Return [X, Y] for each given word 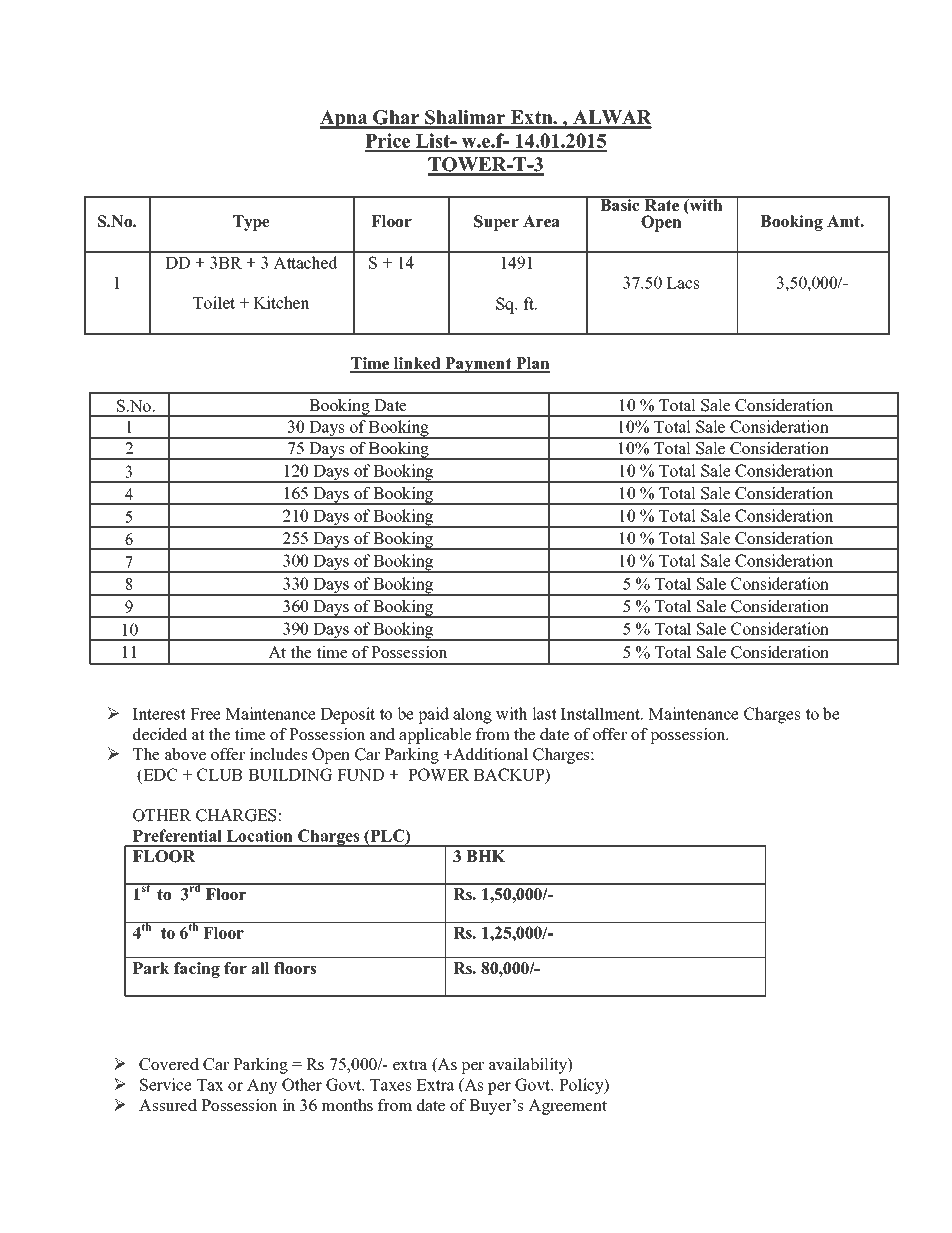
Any [262, 1086]
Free [205, 714]
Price [389, 142]
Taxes [390, 1085]
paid [433, 715]
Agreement [567, 1107]
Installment [601, 713]
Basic [620, 204]
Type [251, 223]
